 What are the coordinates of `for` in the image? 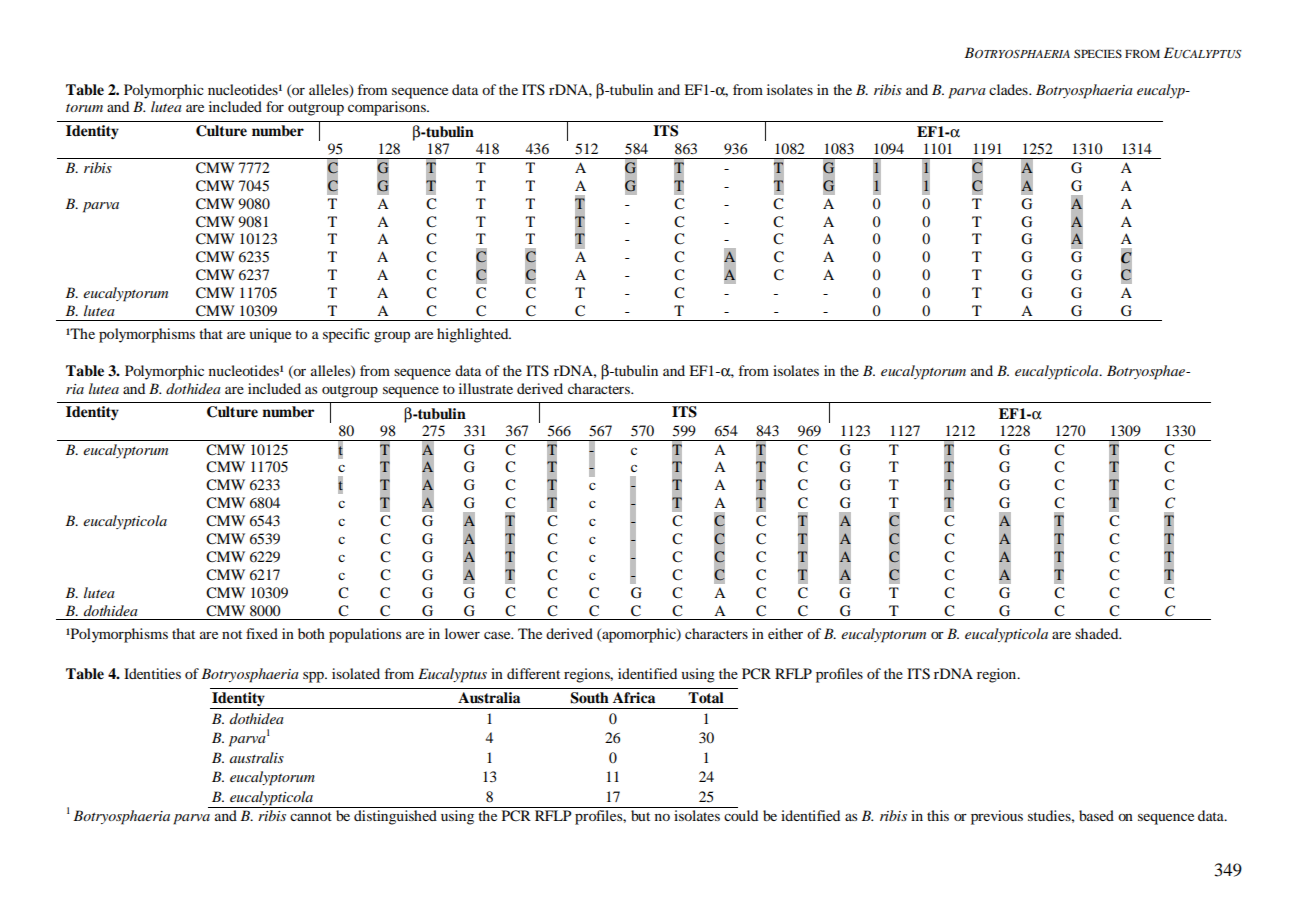 It's located at (275, 106).
